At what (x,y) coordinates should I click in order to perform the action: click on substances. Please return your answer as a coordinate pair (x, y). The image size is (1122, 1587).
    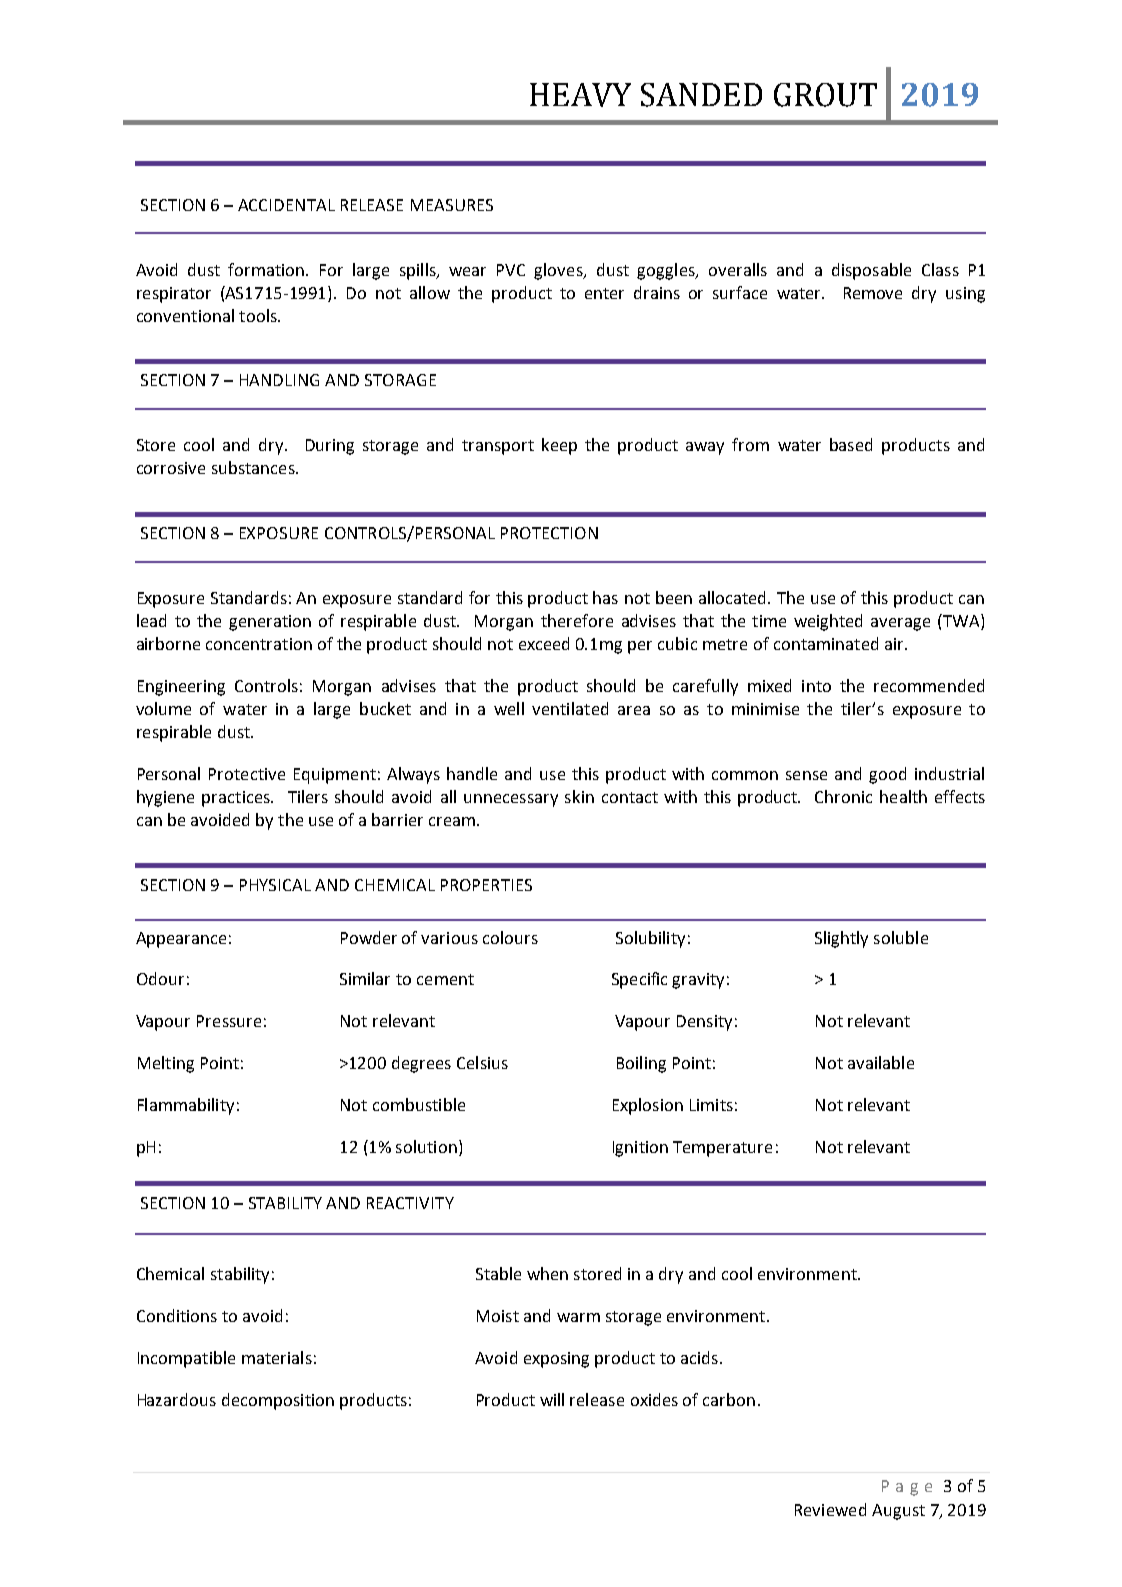
    Looking at the image, I should click on (254, 467).
